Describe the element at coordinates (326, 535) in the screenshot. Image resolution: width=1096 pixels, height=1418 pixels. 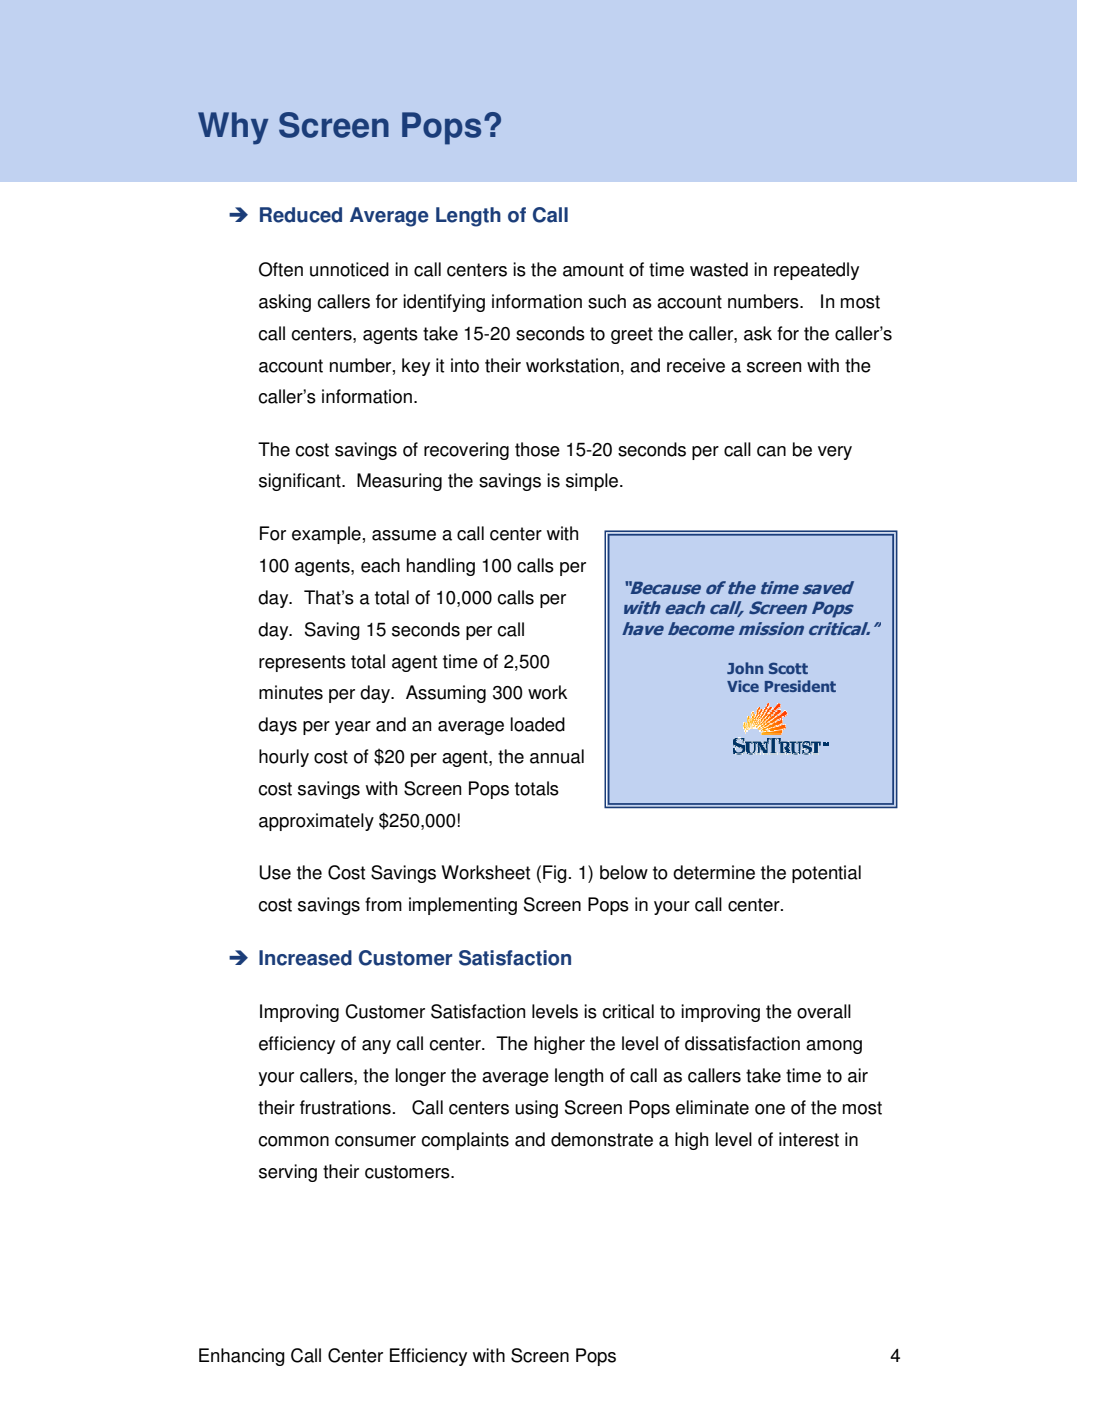
I see `example` at that location.
